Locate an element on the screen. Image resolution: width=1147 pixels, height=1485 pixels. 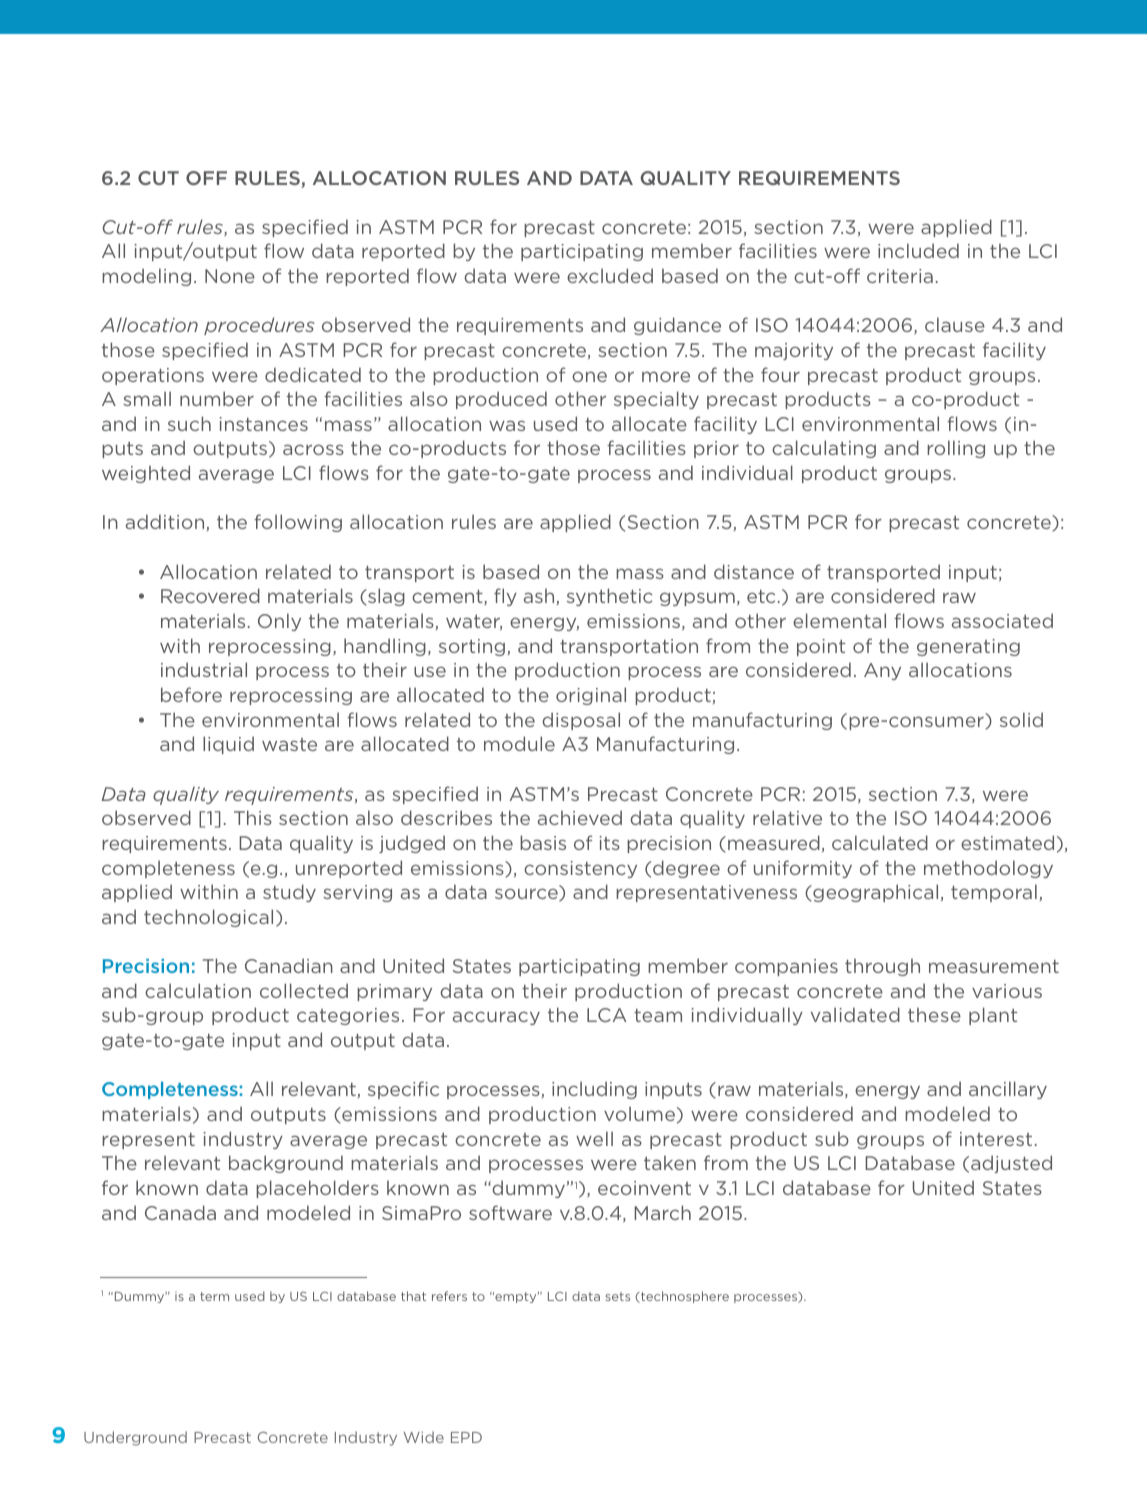
None is located at coordinates (230, 276).
